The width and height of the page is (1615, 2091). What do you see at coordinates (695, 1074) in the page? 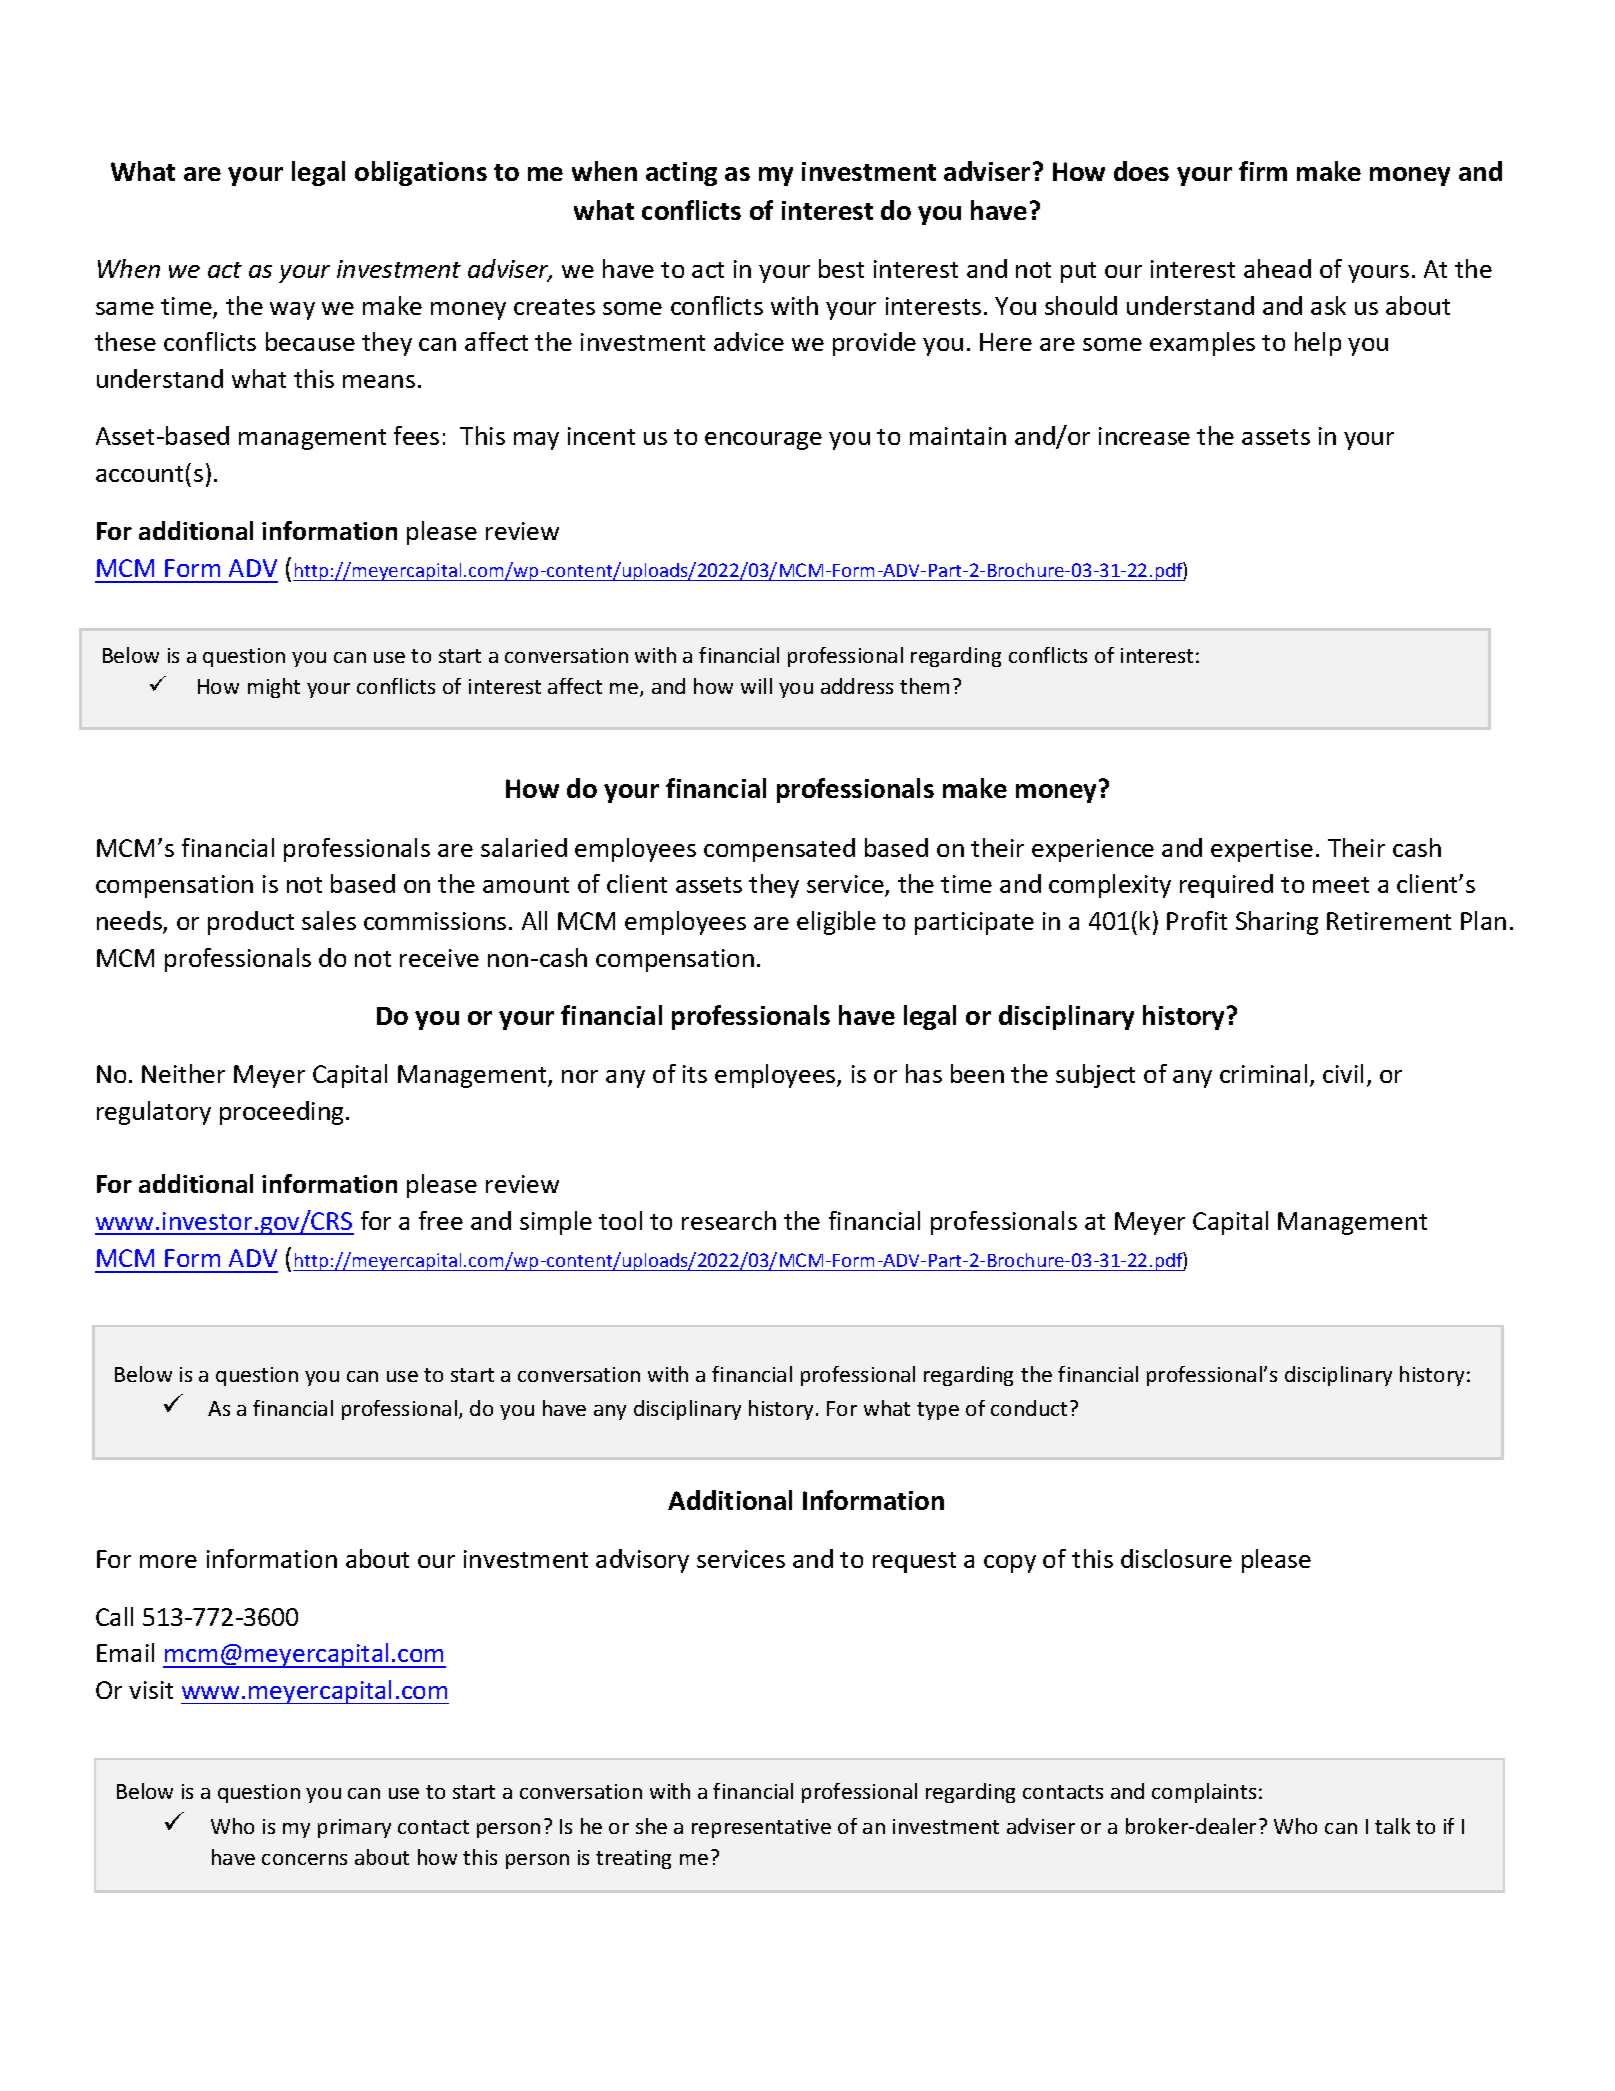
I see `its` at bounding box center [695, 1074].
